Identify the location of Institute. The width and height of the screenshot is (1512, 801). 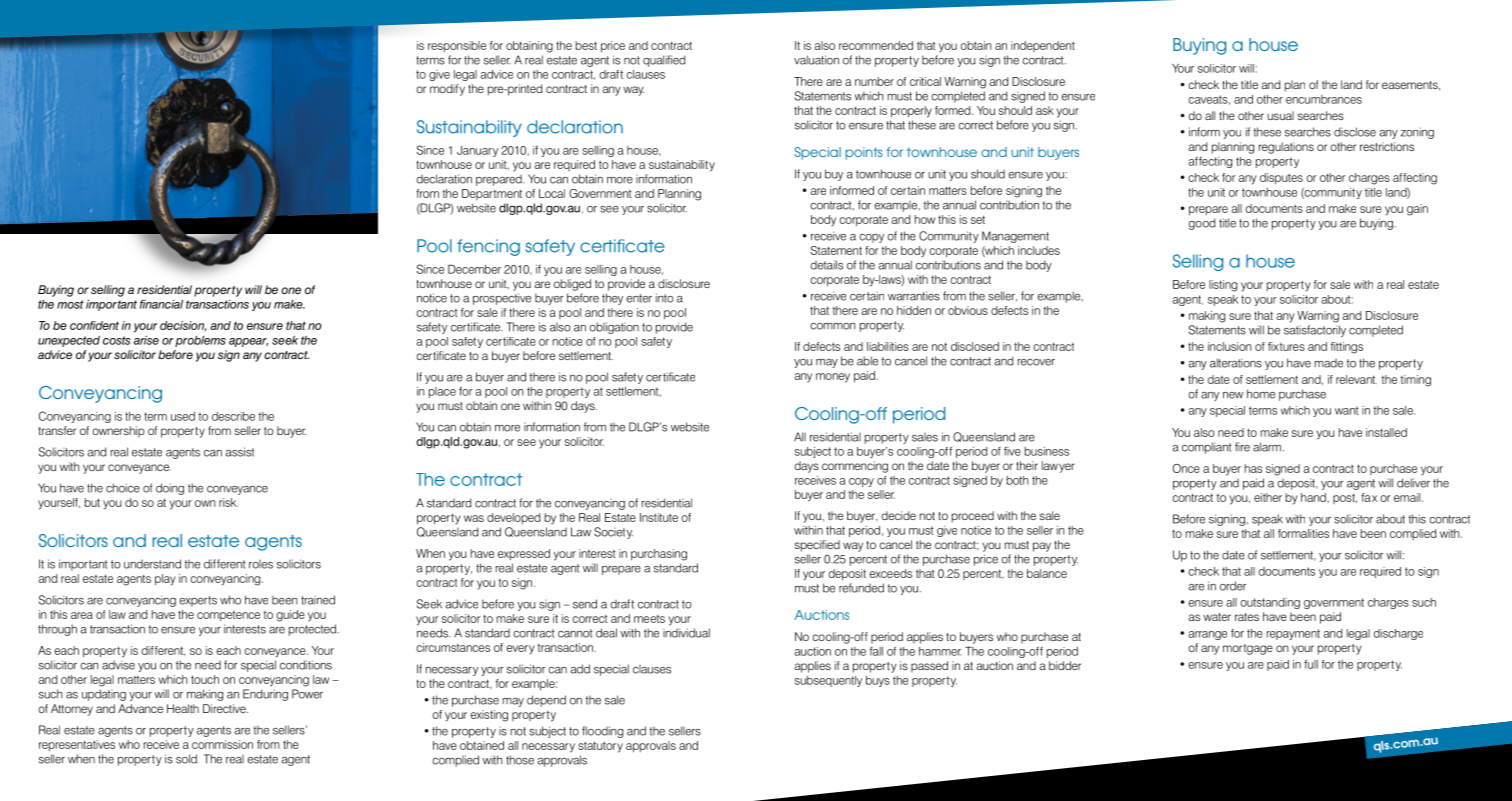
(659, 517).
